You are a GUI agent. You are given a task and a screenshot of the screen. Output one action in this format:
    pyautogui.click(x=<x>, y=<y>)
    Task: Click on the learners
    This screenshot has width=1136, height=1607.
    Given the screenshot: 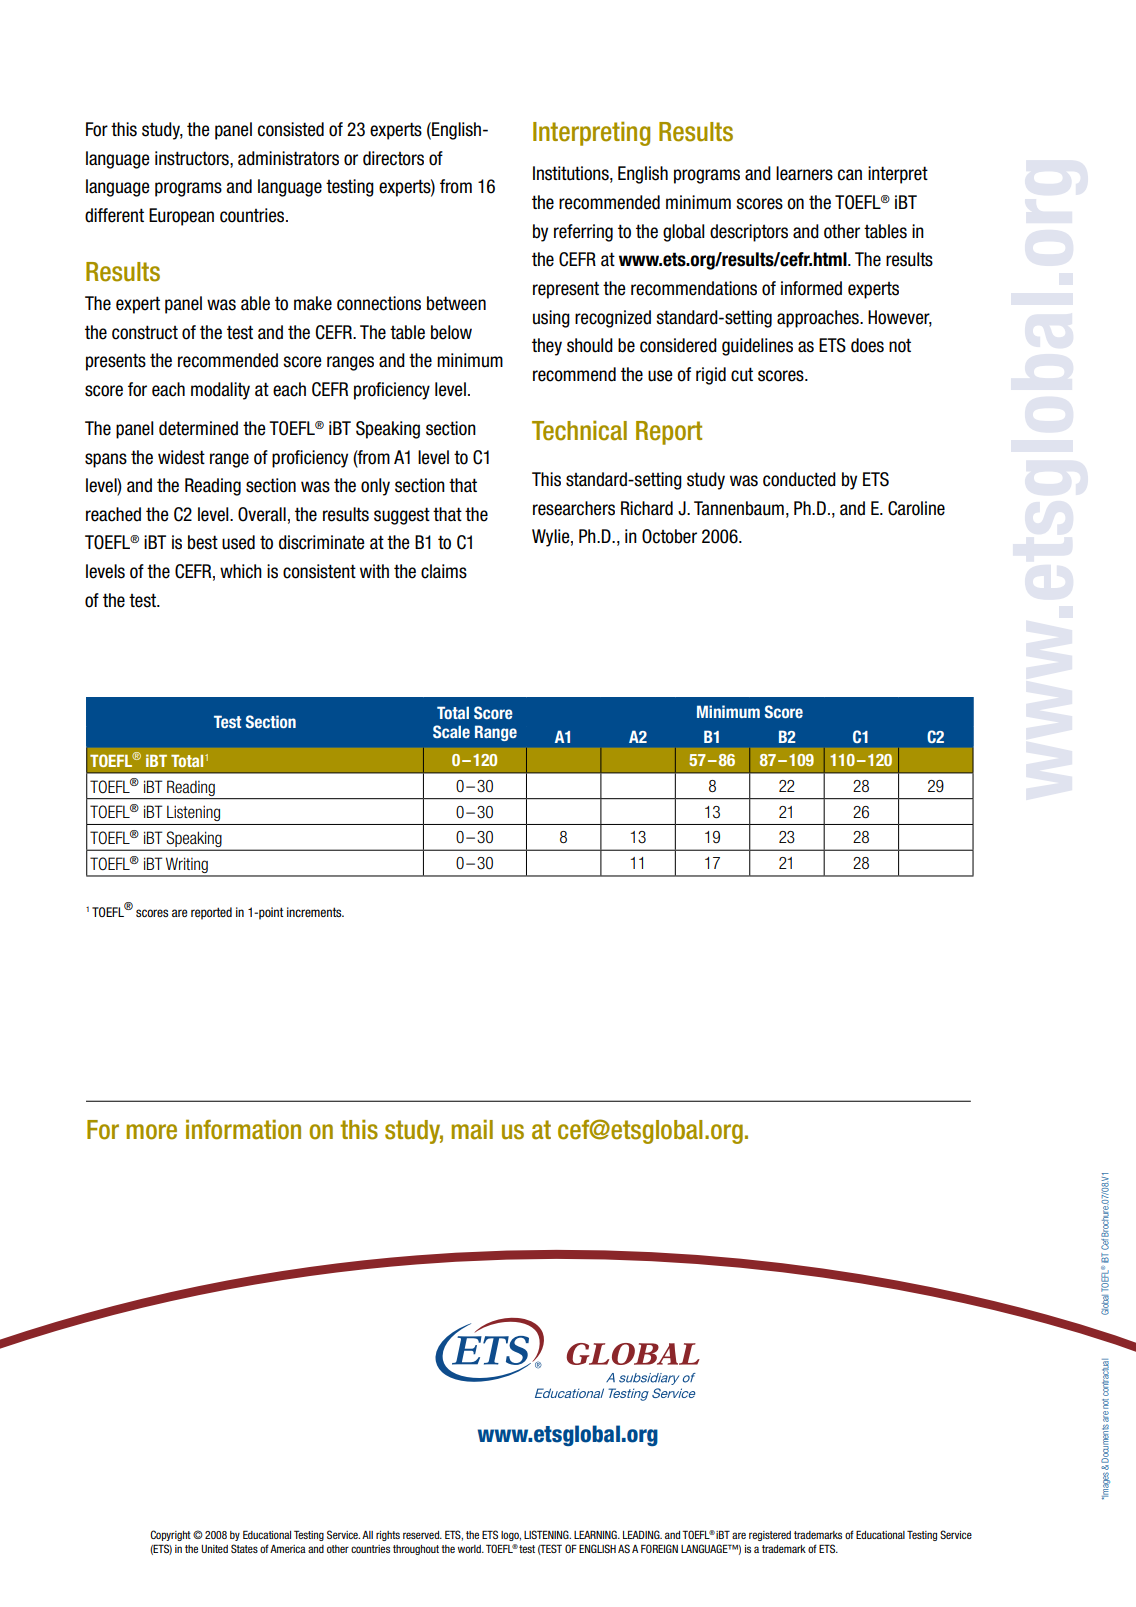 What is the action you would take?
    pyautogui.click(x=804, y=173)
